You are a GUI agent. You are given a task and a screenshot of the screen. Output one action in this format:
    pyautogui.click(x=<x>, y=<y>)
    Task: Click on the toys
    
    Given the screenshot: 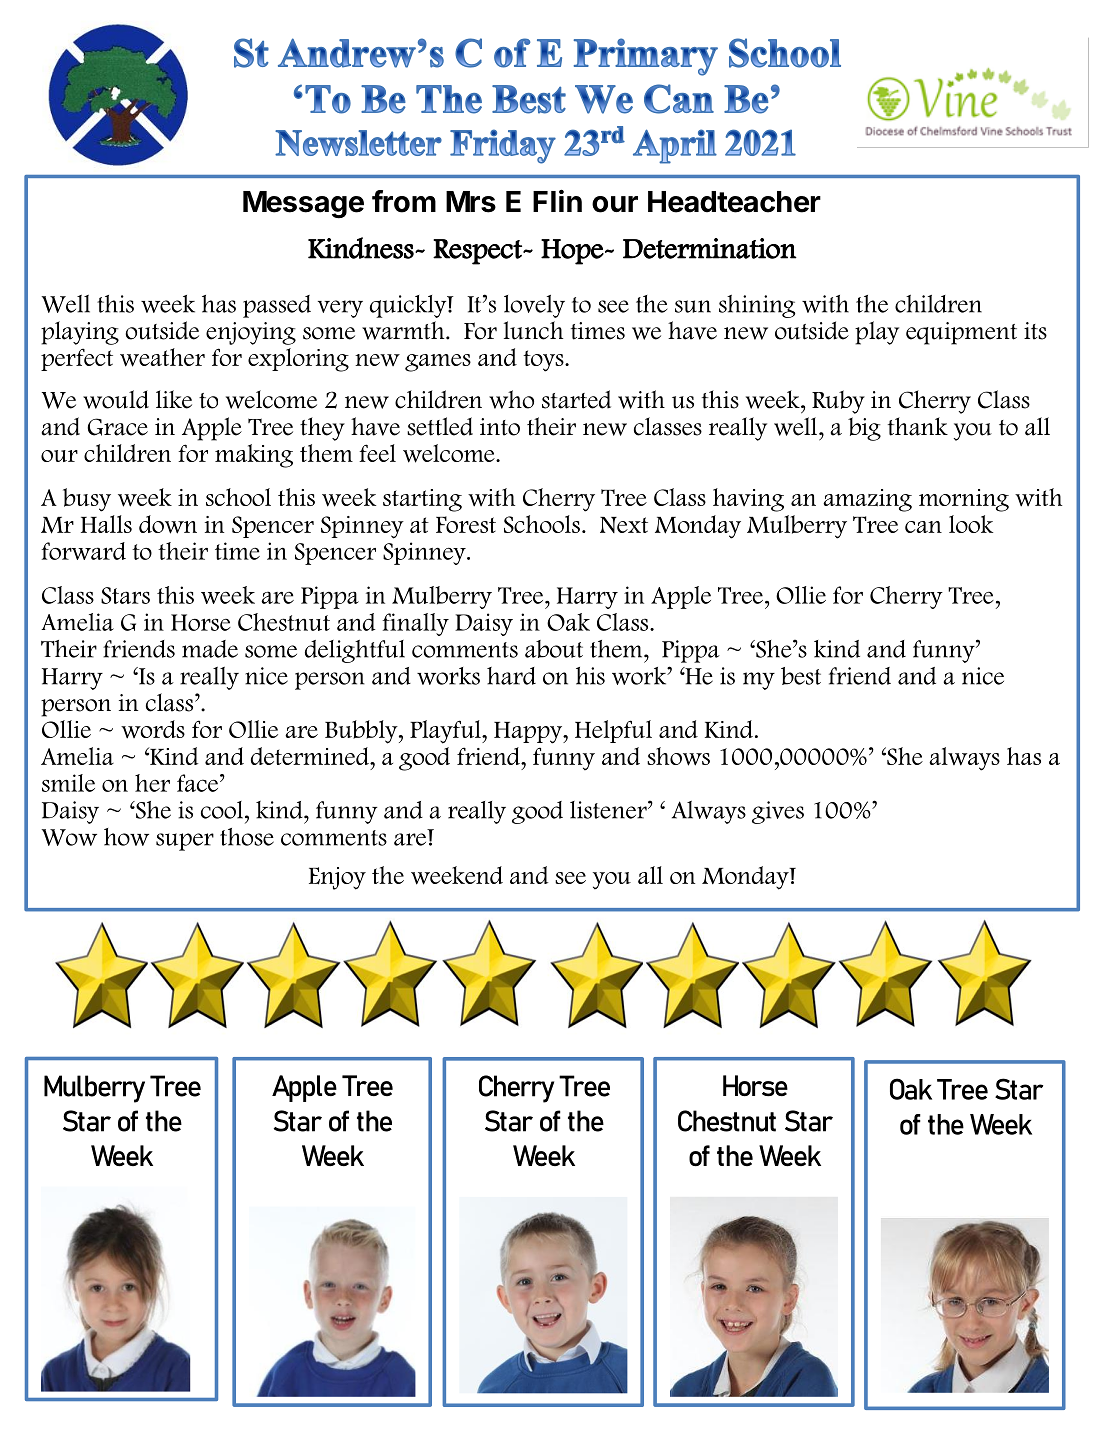 What is the action you would take?
    pyautogui.click(x=544, y=361)
